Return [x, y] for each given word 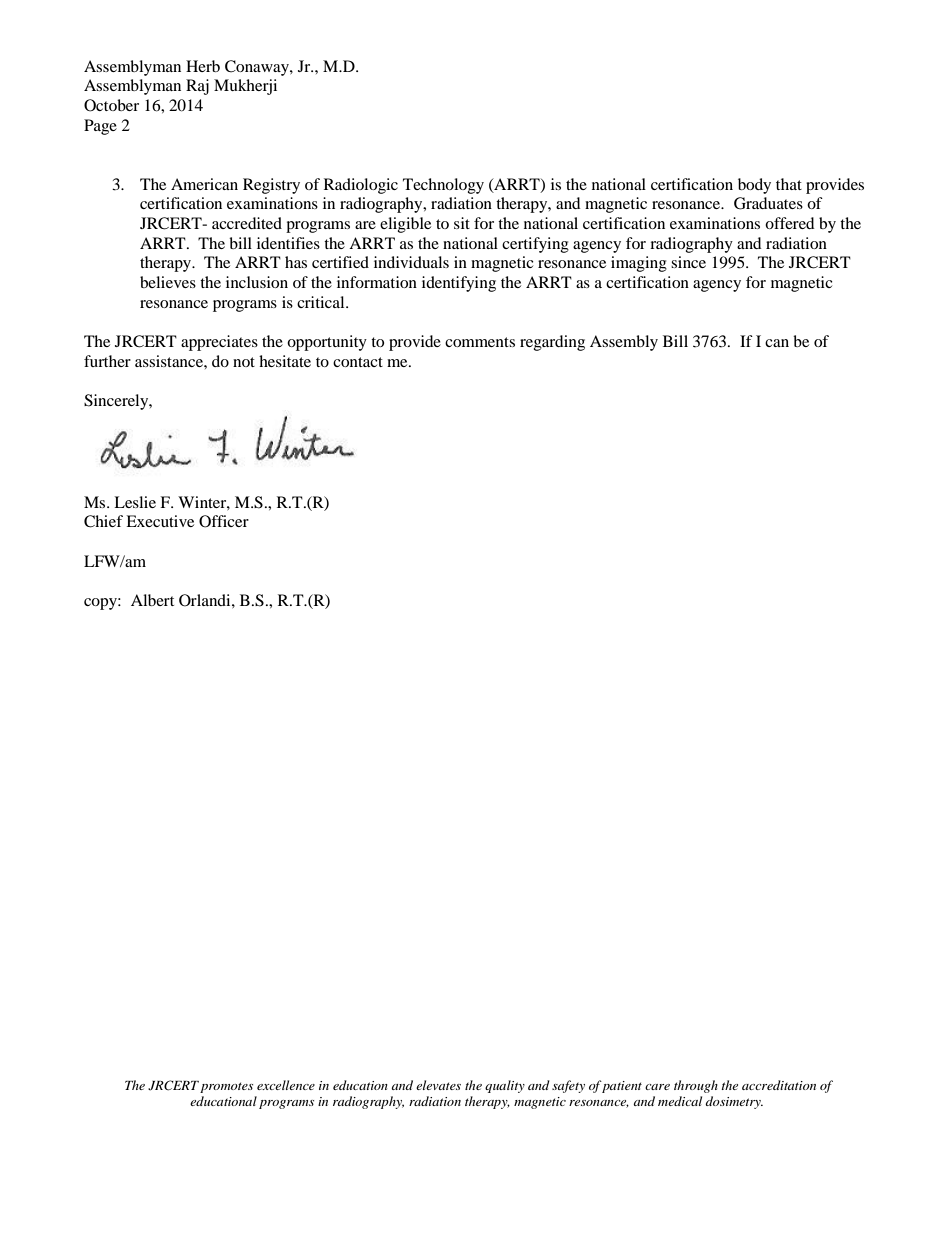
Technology [443, 186]
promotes [226, 1087]
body [754, 186]
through [696, 1086]
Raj [197, 87]
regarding [552, 343]
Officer [224, 521]
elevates [438, 1085]
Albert [152, 600]
